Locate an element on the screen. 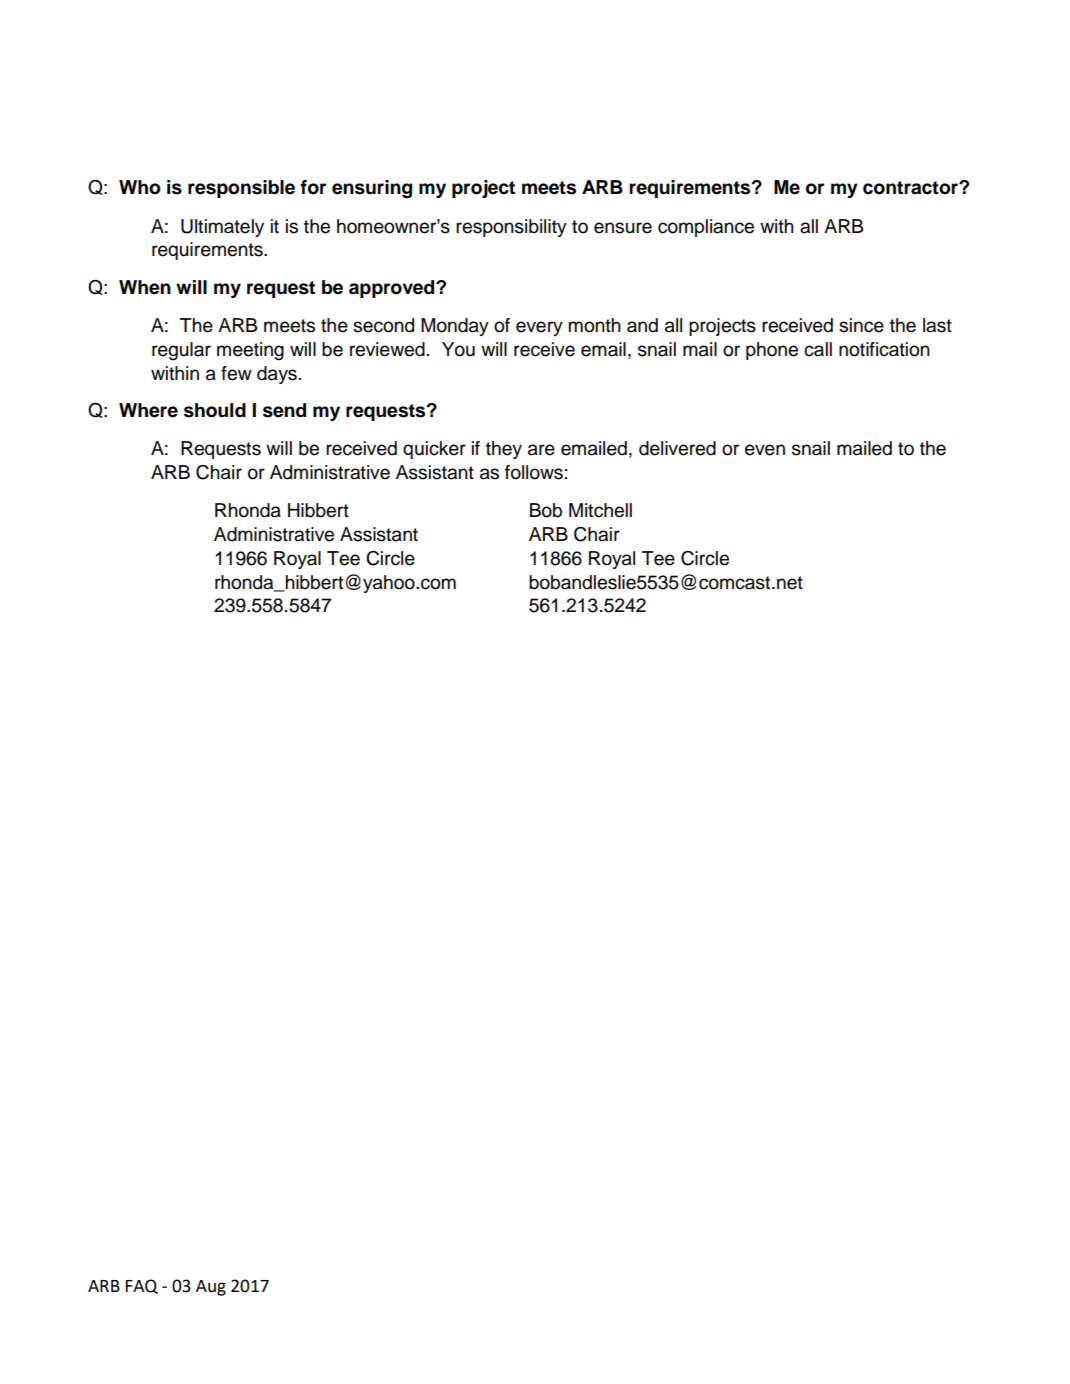 The height and width of the screenshot is (1384, 1070). responsibility is located at coordinates (511, 228).
